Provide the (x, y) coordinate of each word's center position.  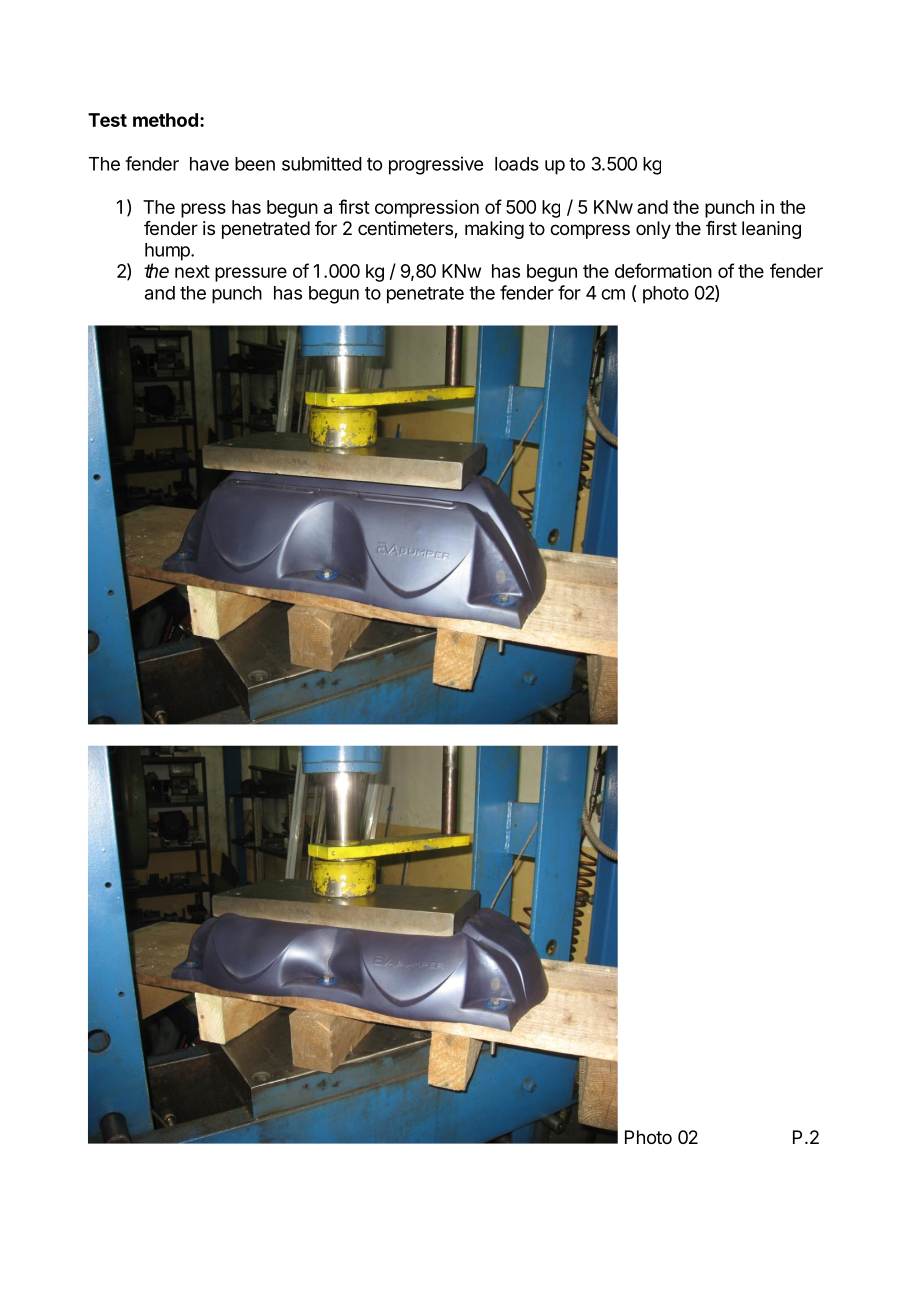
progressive (436, 165)
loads (517, 164)
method (165, 120)
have (209, 164)
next (192, 271)
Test (107, 120)
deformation (663, 270)
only (653, 230)
